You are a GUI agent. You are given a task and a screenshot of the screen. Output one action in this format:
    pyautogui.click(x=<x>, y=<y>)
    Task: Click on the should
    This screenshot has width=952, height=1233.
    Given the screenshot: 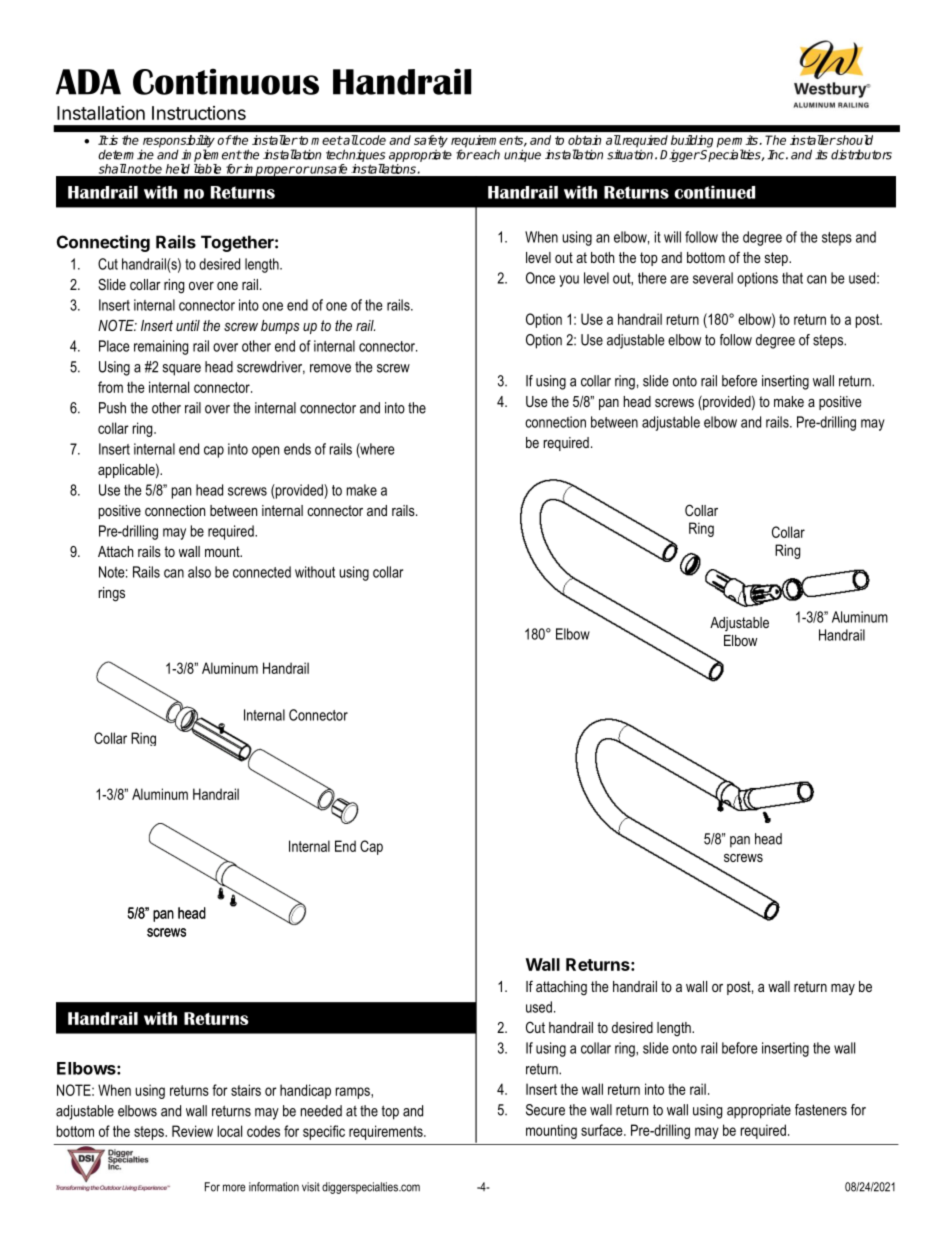 What is the action you would take?
    pyautogui.click(x=854, y=140)
